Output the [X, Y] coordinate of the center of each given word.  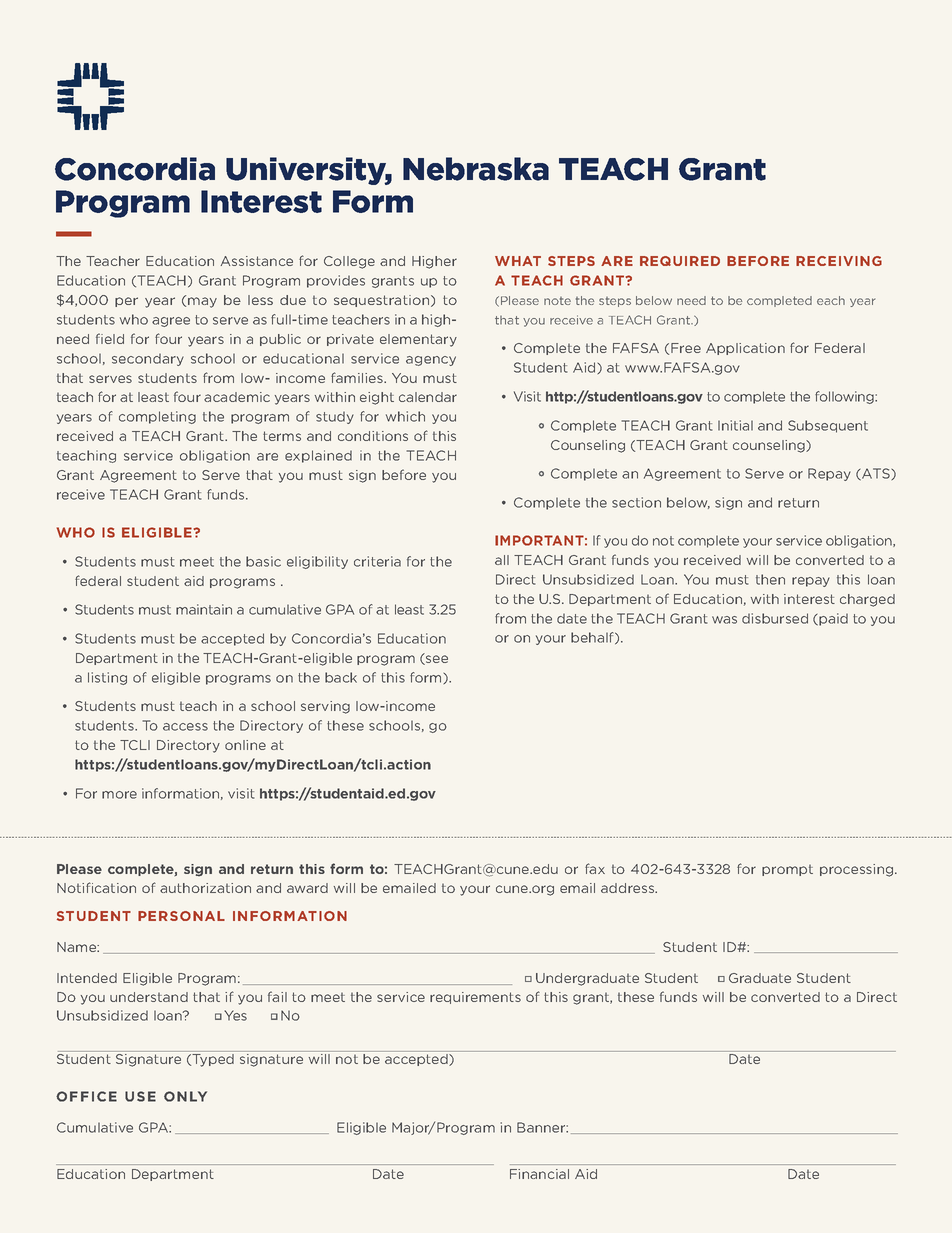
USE [140, 1096]
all [502, 560]
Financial [539, 1174]
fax [595, 868]
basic [263, 561]
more [119, 795]
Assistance [257, 261]
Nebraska [476, 169]
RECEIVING [839, 261]
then [770, 579]
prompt [787, 870]
